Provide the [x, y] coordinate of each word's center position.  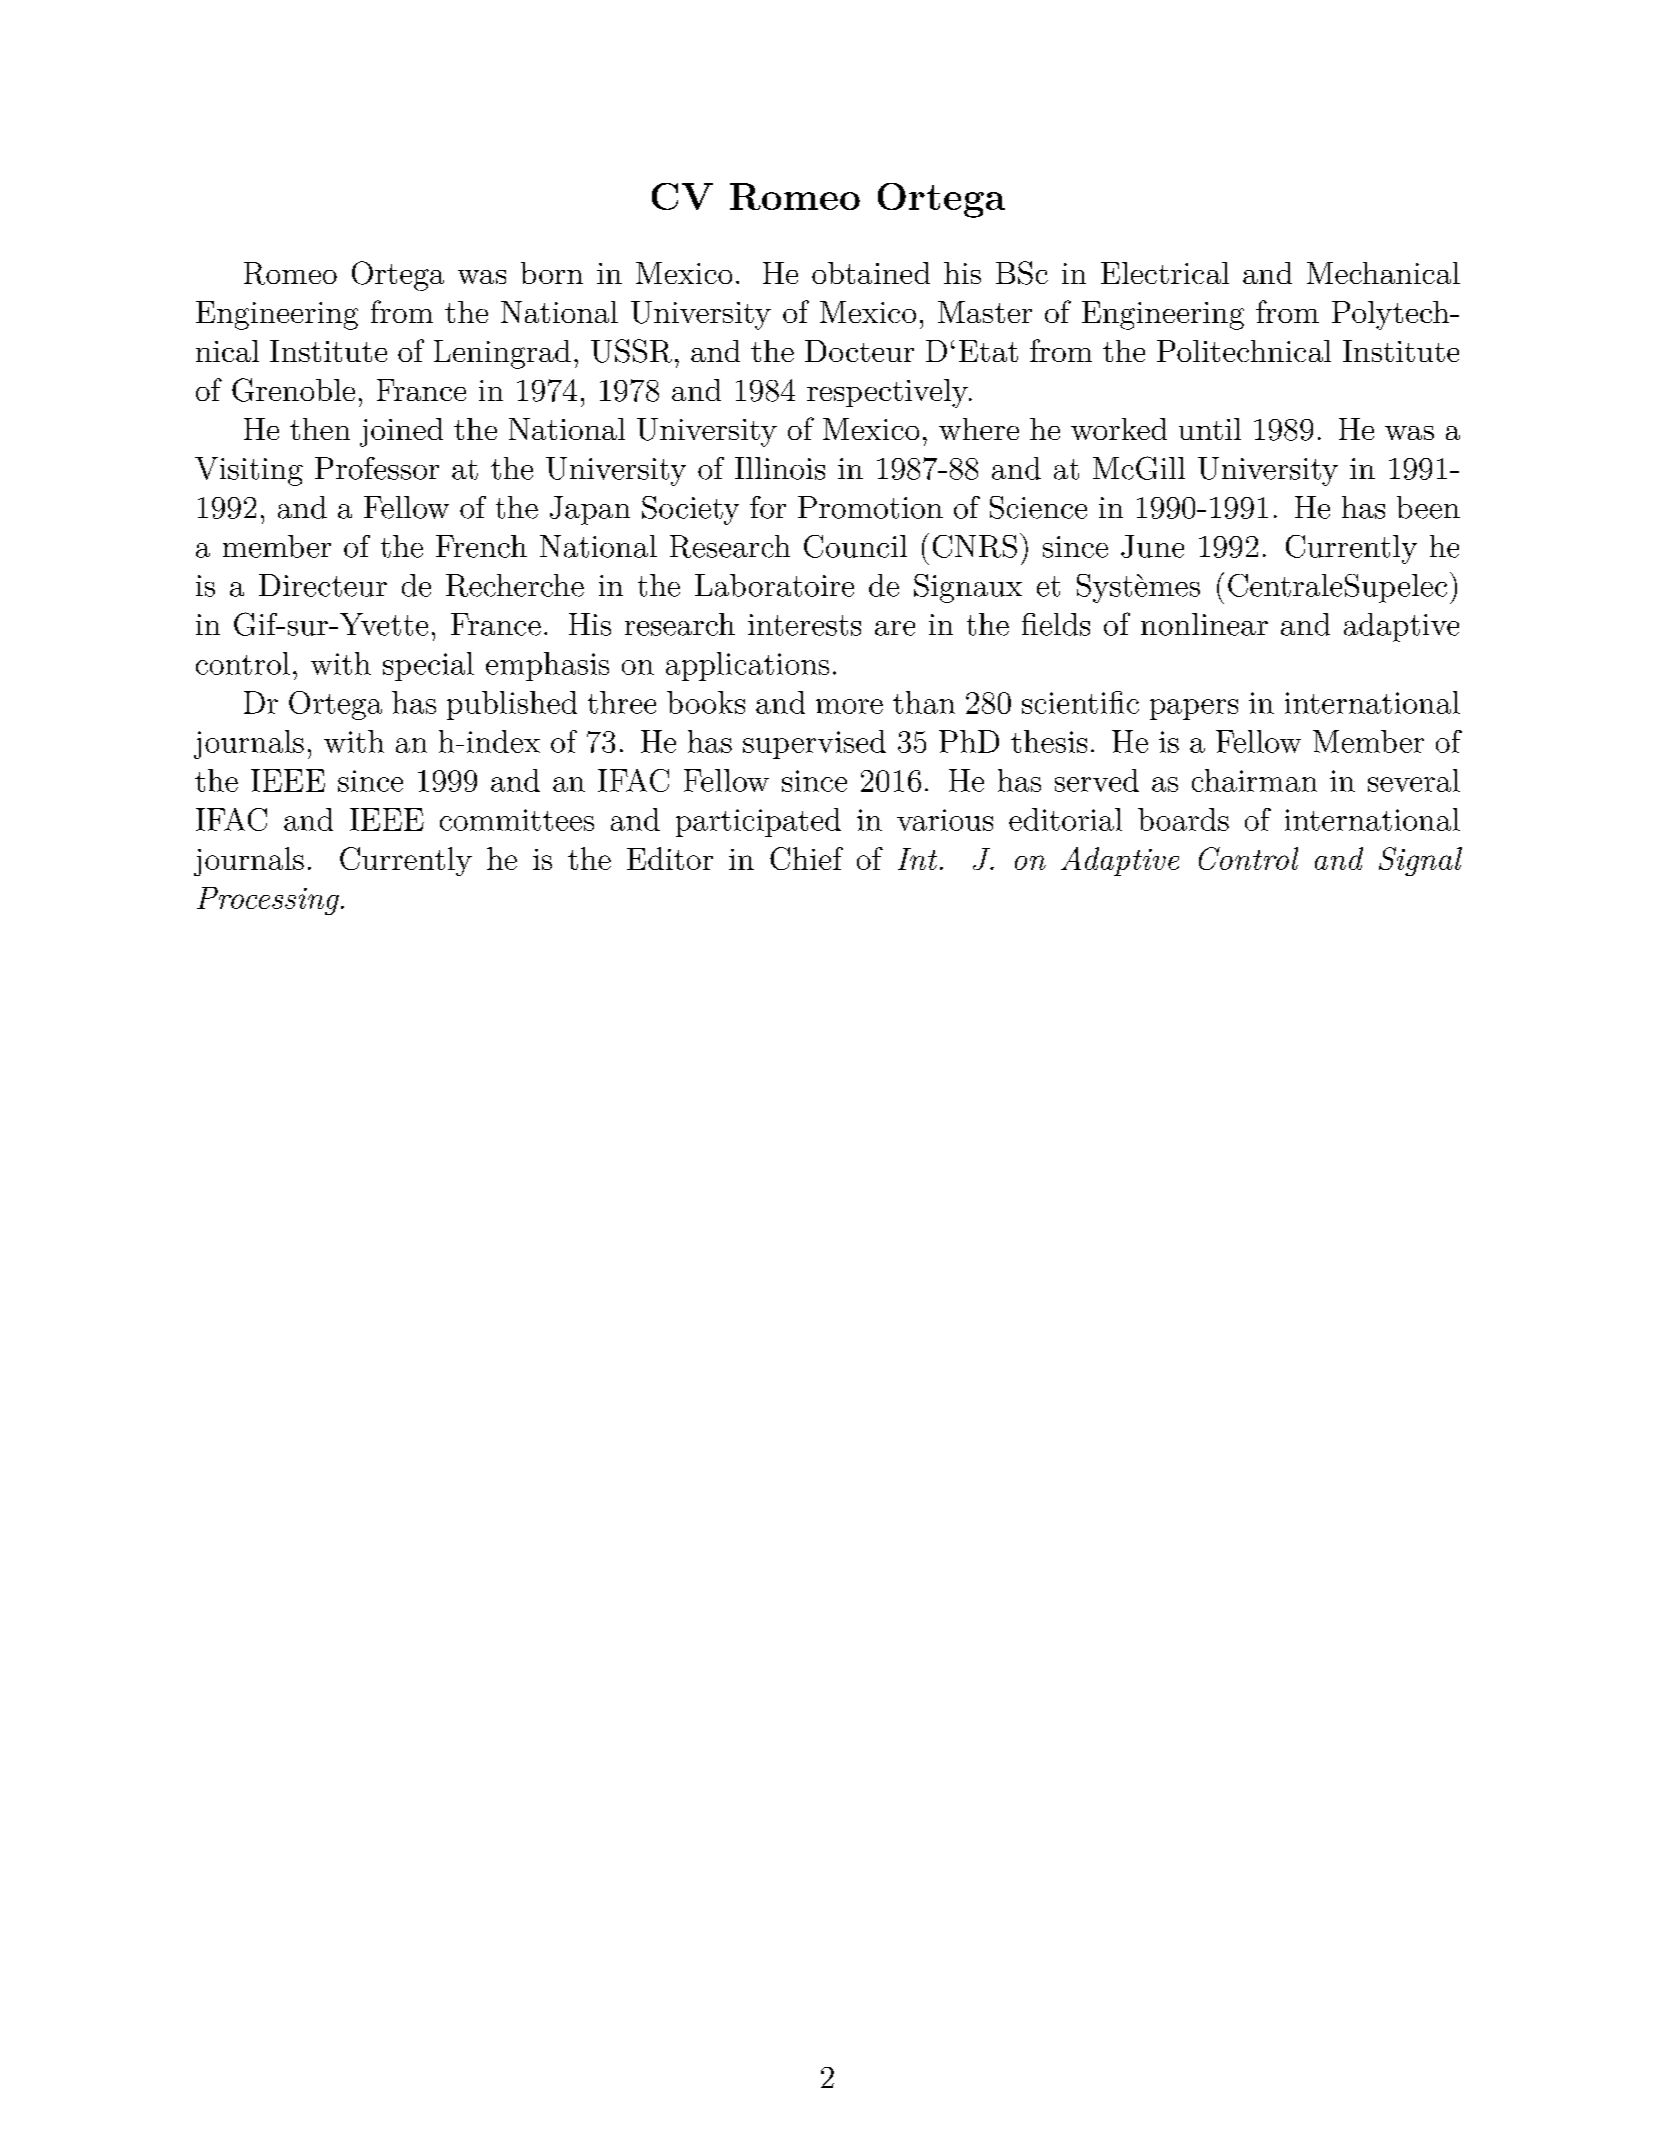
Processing [268, 901]
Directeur [323, 585]
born [552, 273]
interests [804, 625]
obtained [871, 273]
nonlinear [1204, 624]
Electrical [1165, 273]
